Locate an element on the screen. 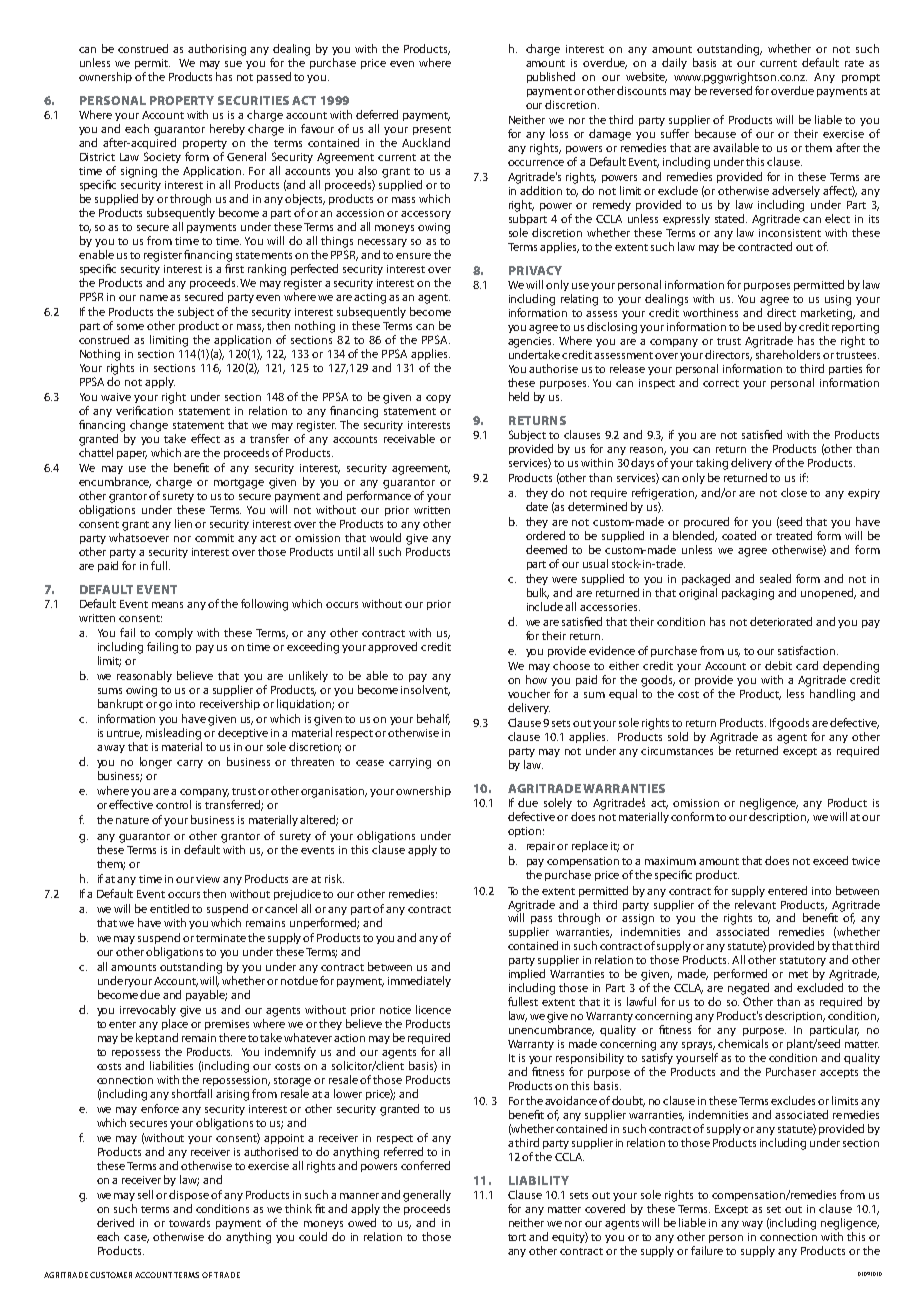 The image size is (924, 1308). accepts is located at coordinates (839, 1073).
